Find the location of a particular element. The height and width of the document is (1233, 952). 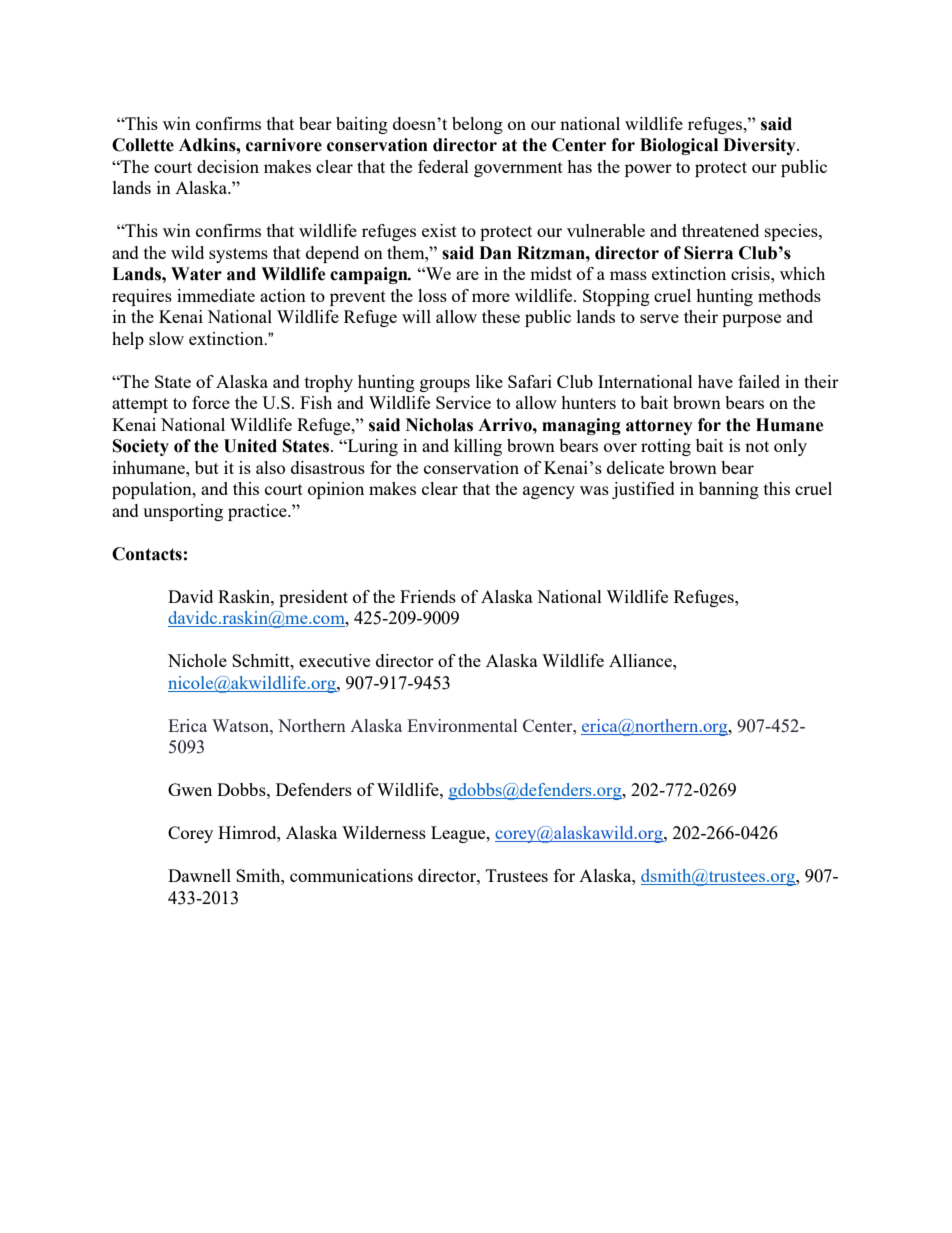

Diversity is located at coordinates (760, 146).
